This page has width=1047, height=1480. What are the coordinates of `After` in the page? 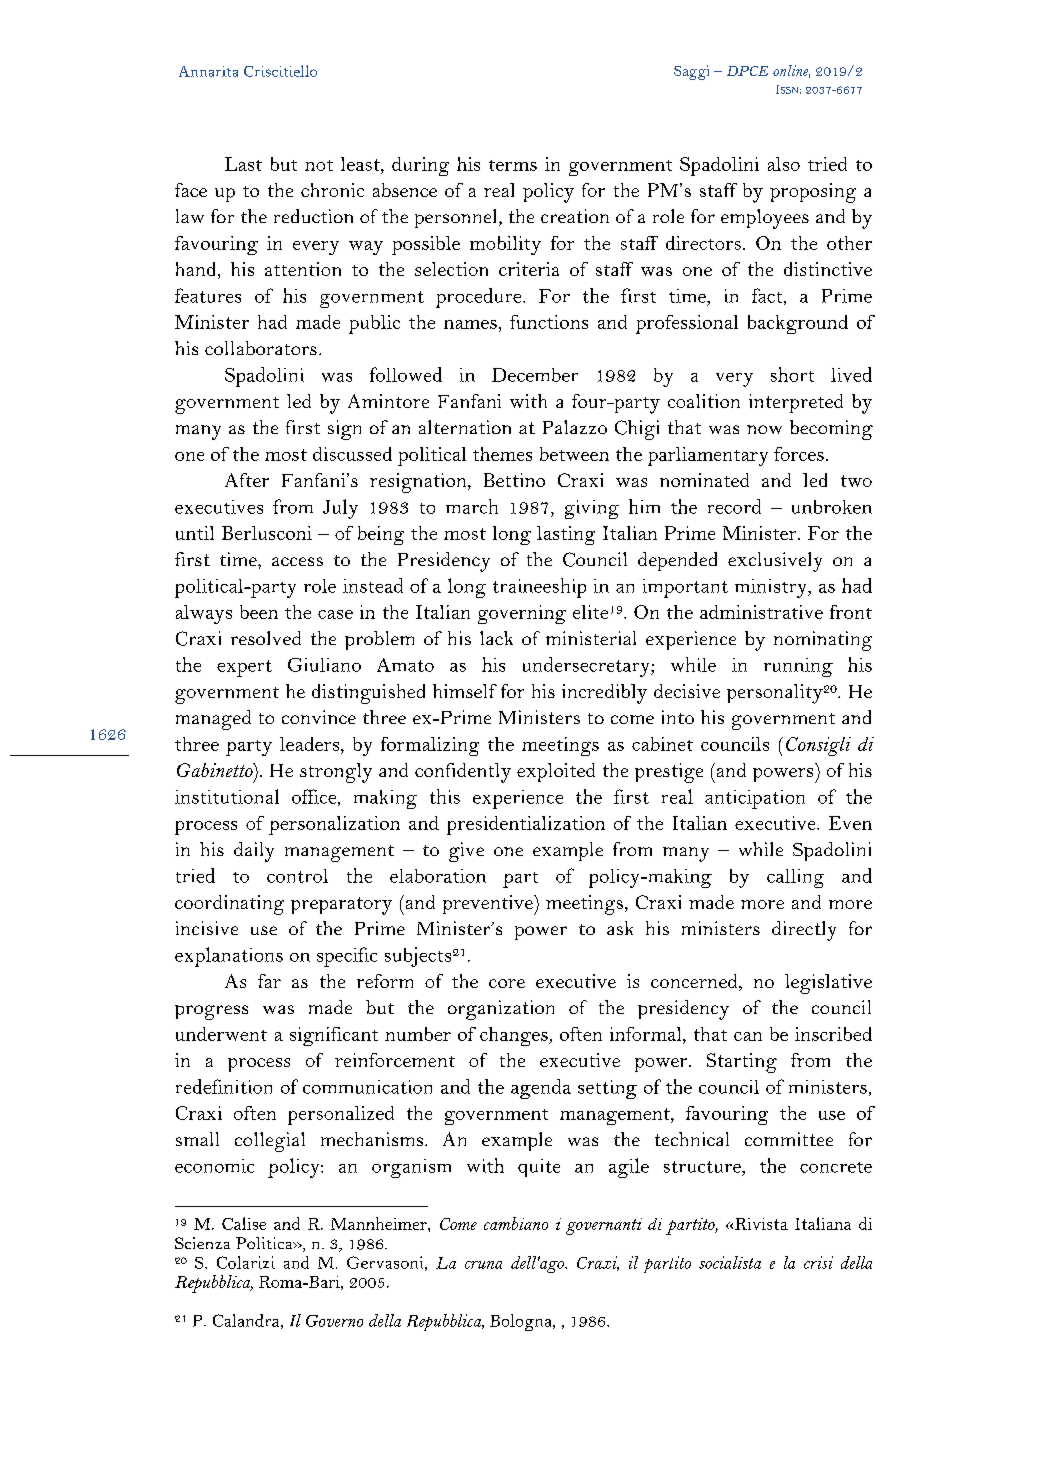 It's located at (247, 480).
